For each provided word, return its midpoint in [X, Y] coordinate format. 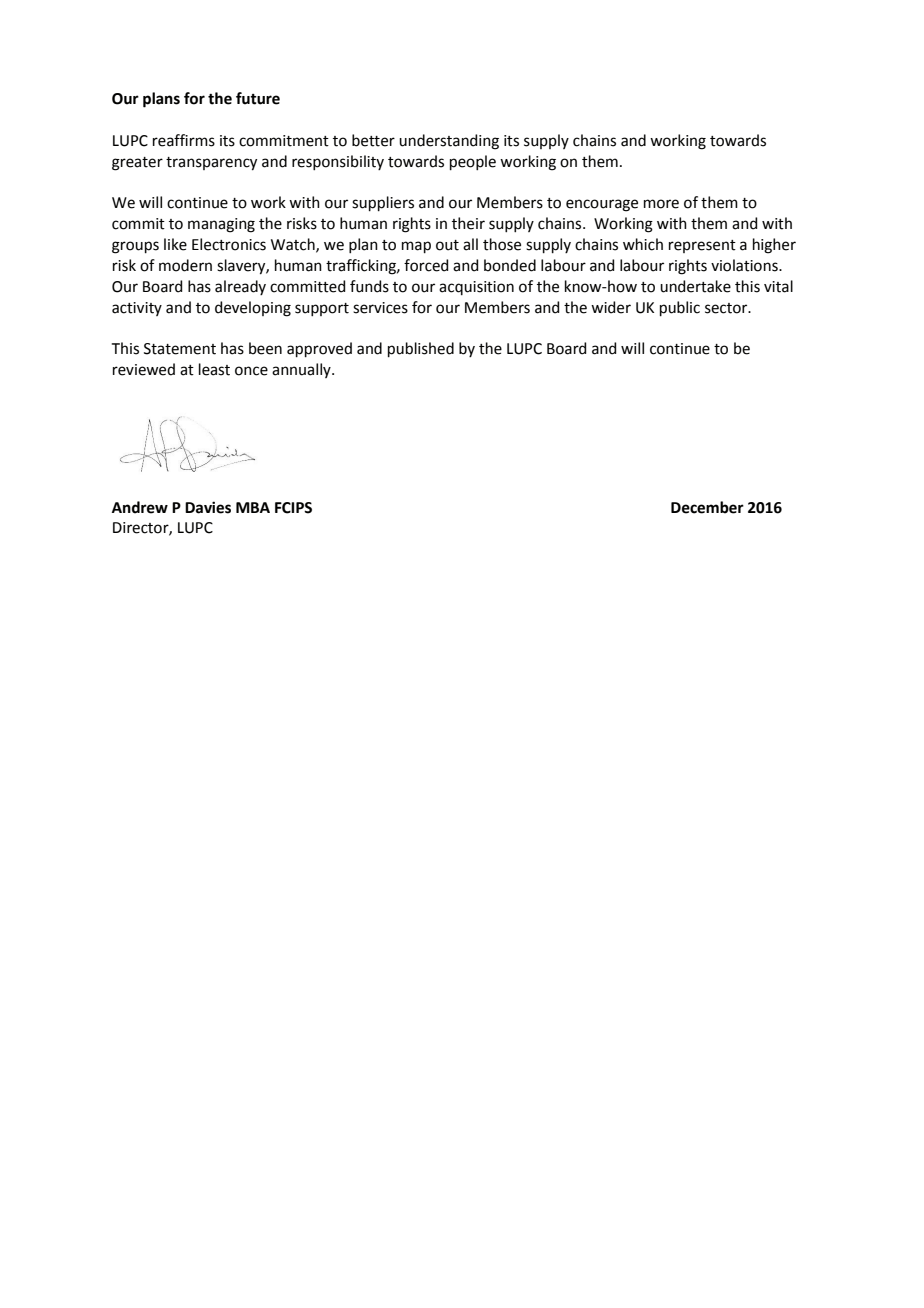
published [421, 350]
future [258, 98]
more [661, 204]
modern [185, 265]
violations [745, 265]
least [214, 369]
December [707, 507]
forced [426, 265]
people [473, 163]
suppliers [383, 204]
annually [302, 370]
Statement [180, 349]
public [680, 309]
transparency [211, 164]
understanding [449, 142]
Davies [208, 507]
